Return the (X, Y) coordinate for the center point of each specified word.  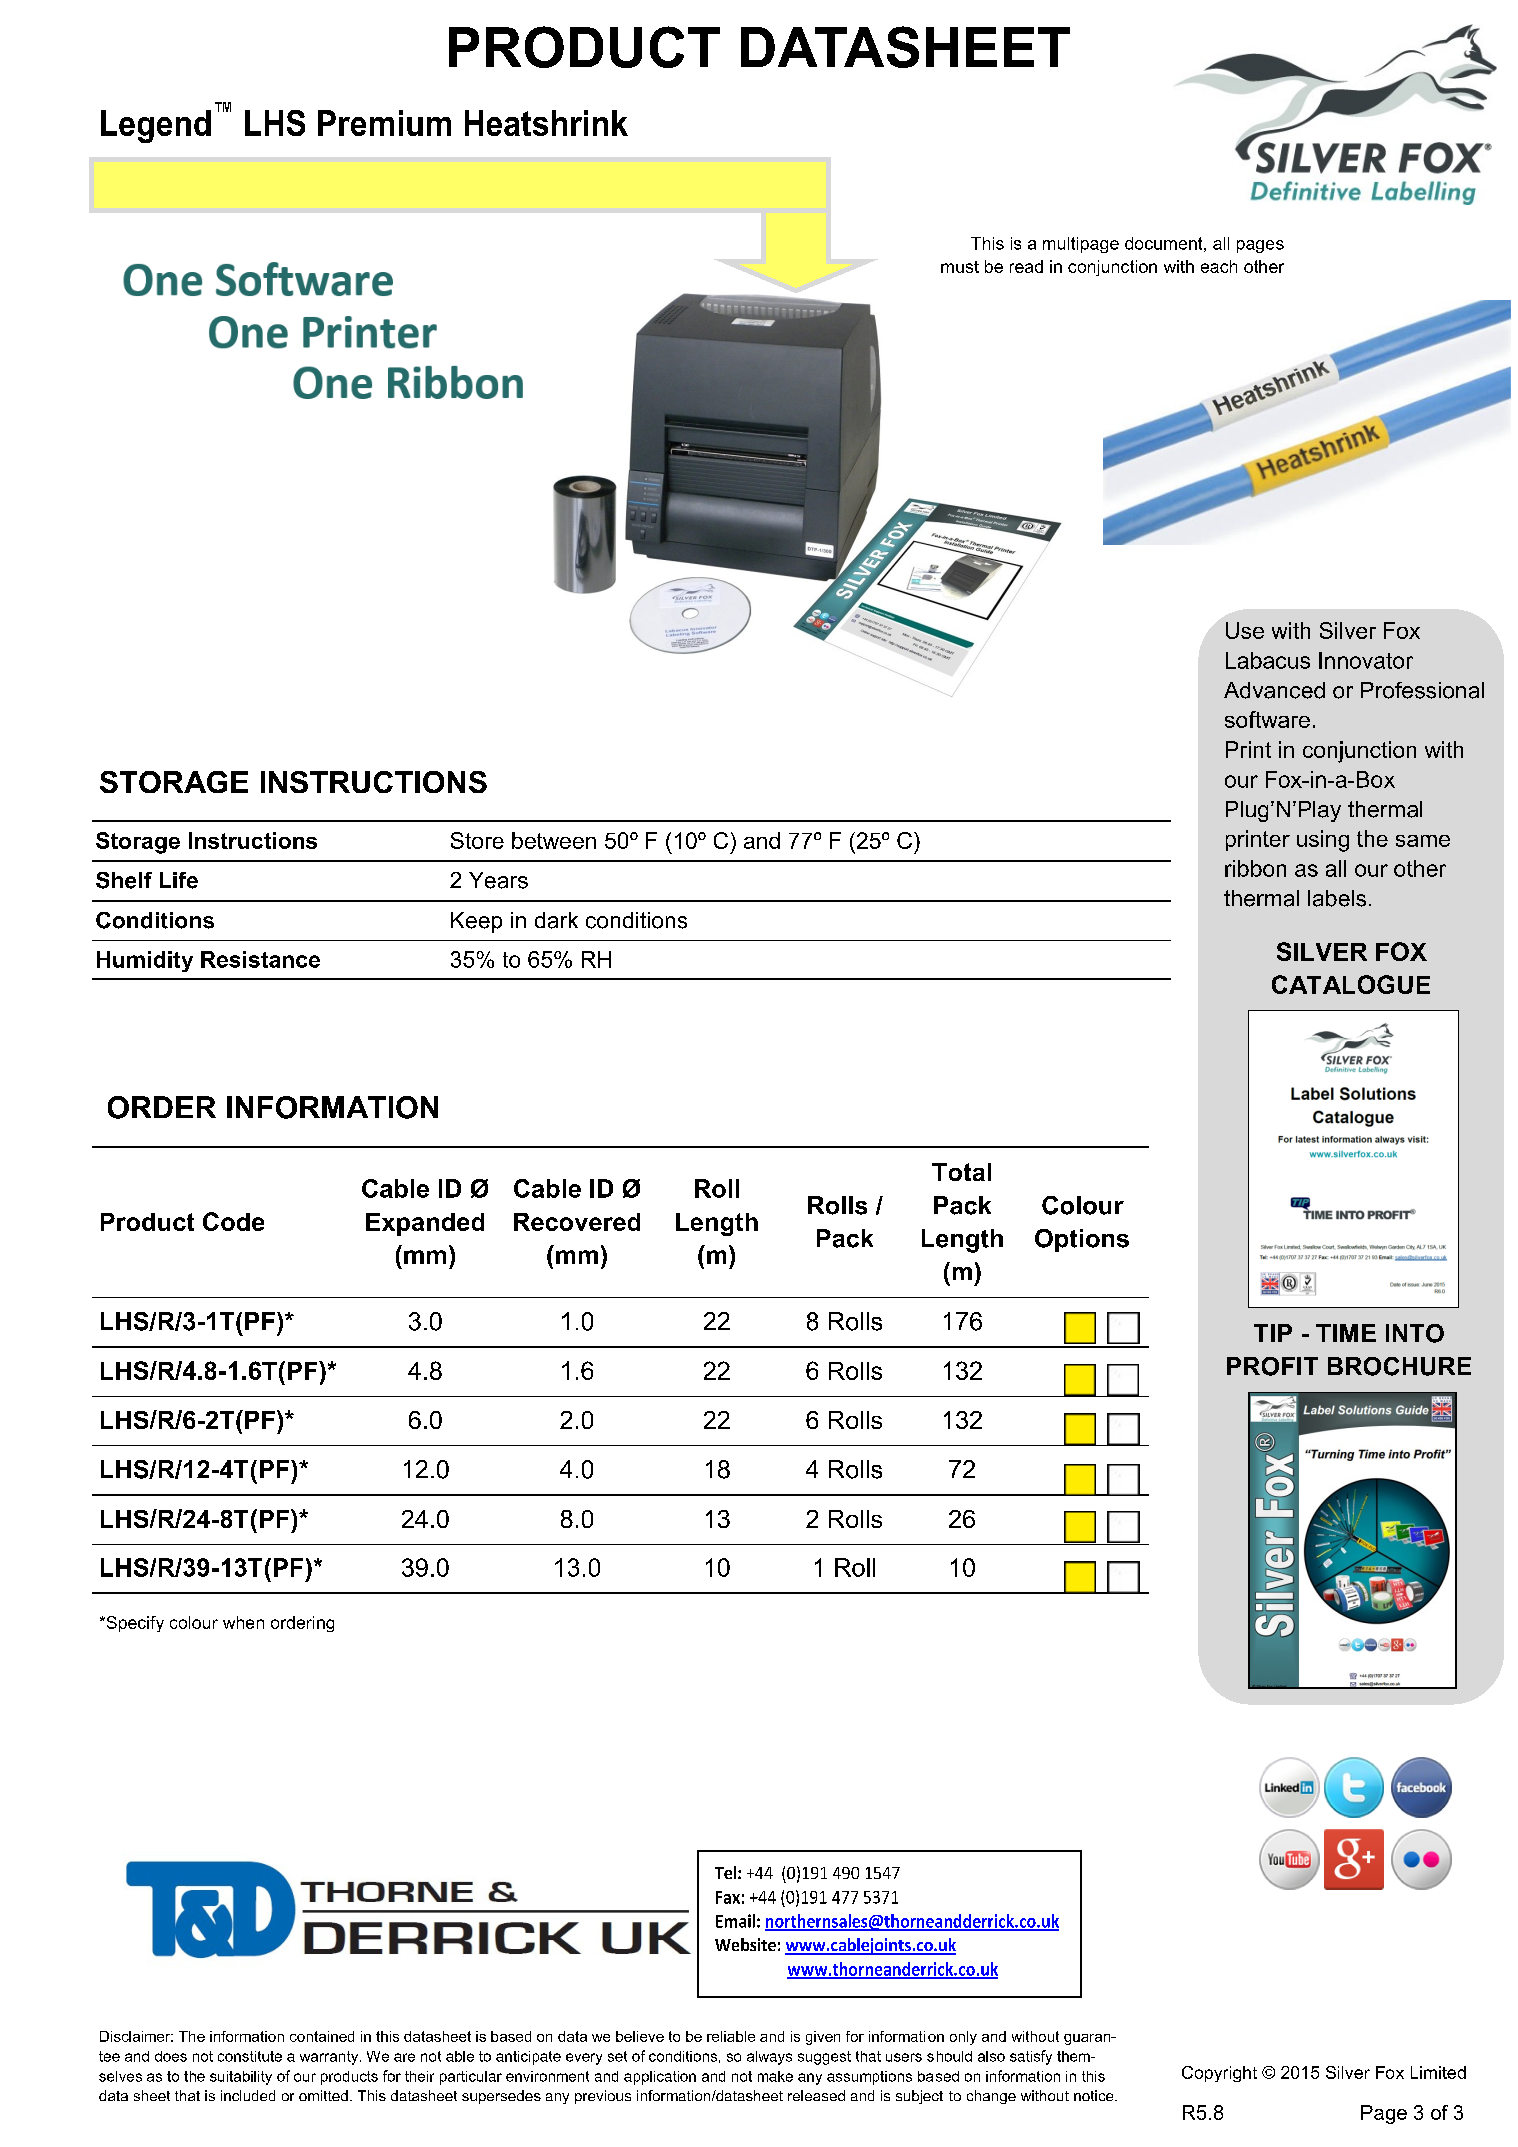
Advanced (1274, 690)
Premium (384, 123)
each (1219, 266)
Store (477, 840)
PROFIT (1272, 1366)
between (554, 840)
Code (233, 1221)
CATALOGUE (1351, 984)
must (960, 267)
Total (961, 1172)
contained (322, 2036)
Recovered (577, 1222)
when (243, 1622)
